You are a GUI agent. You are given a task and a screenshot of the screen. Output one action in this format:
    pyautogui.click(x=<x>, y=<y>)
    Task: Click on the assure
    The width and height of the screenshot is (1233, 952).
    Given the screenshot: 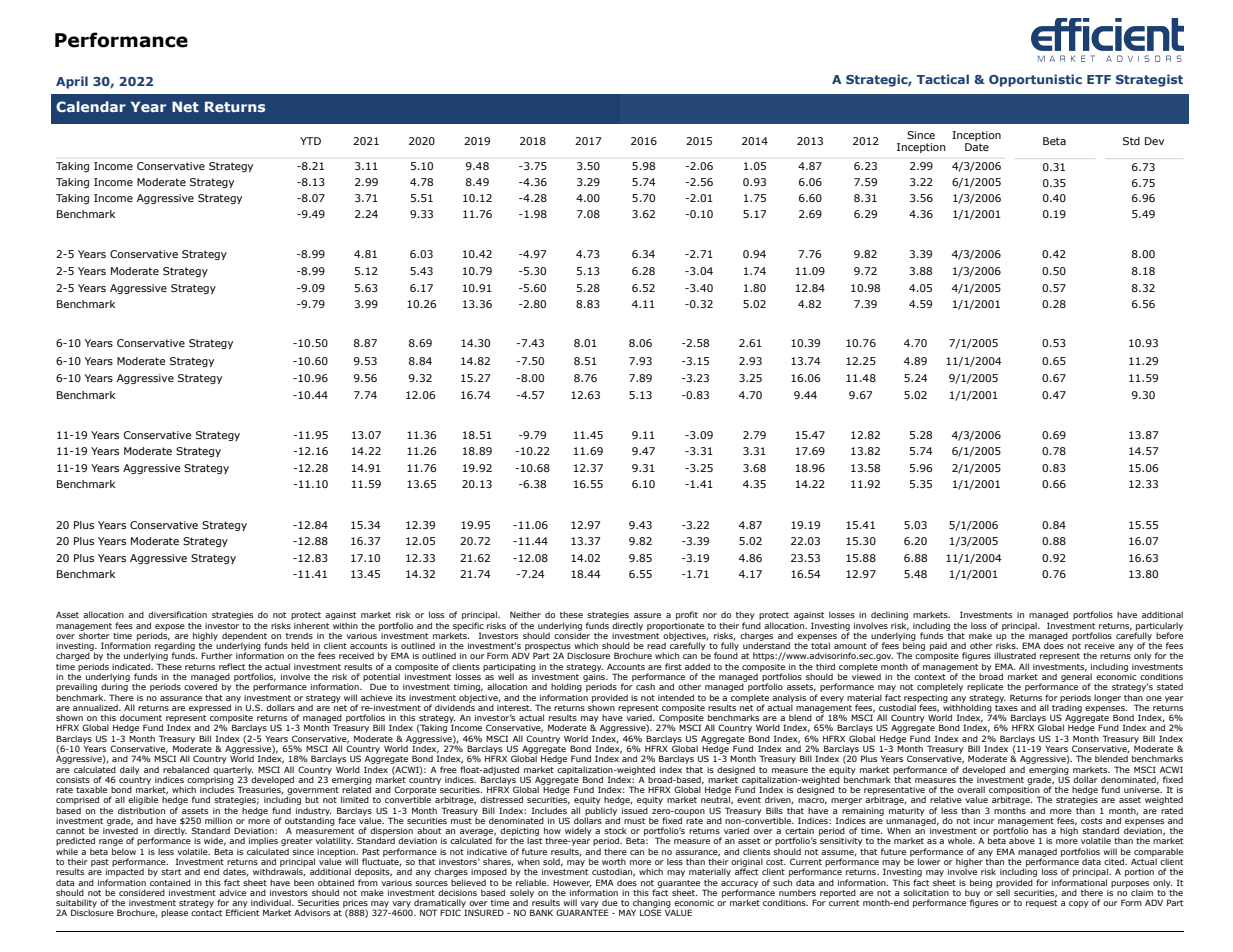 What is the action you would take?
    pyautogui.click(x=647, y=615)
